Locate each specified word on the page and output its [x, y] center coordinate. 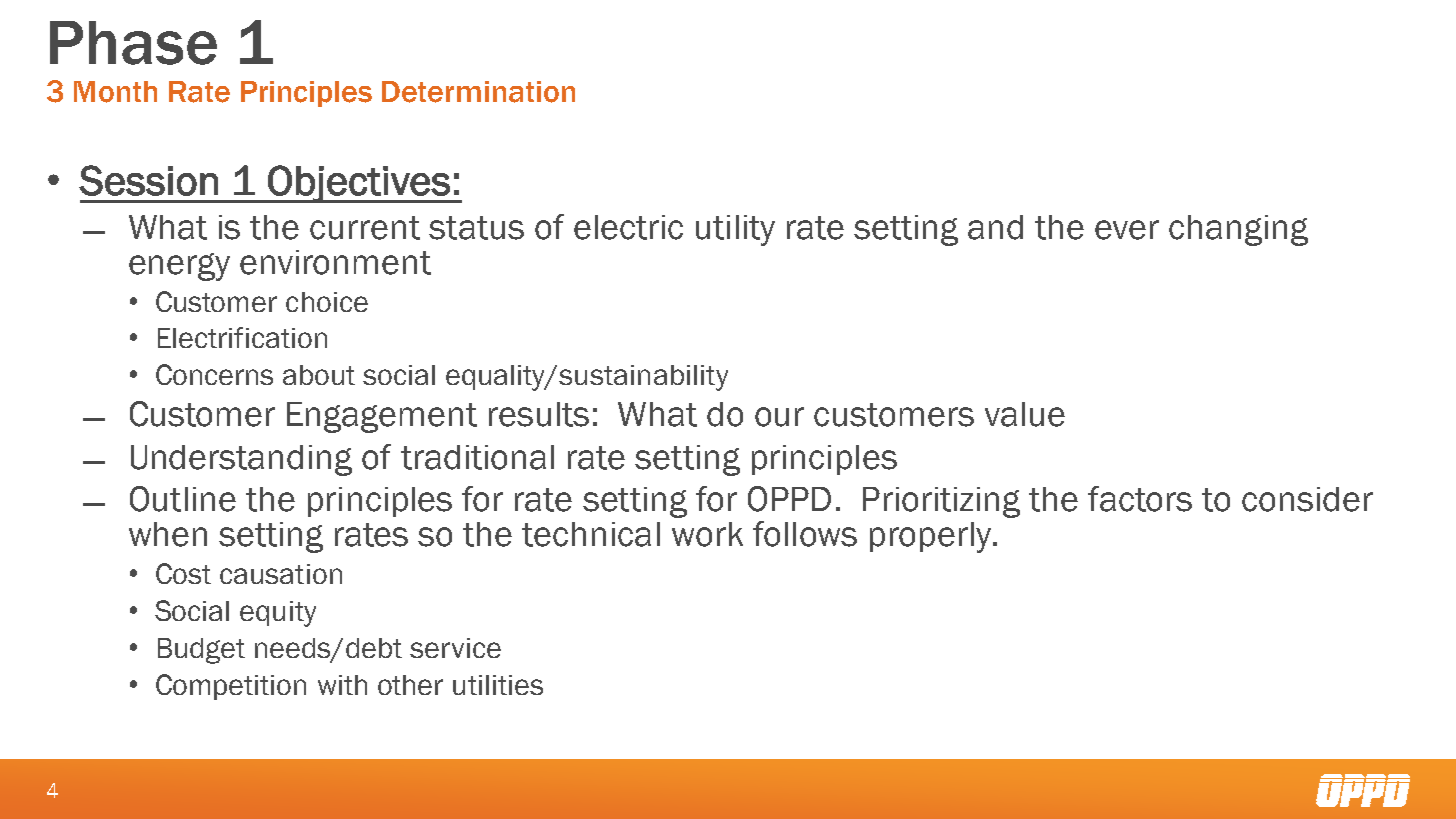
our [779, 417]
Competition [231, 687]
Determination [478, 92]
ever [1127, 230]
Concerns [214, 374]
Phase [133, 43]
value [1025, 414]
